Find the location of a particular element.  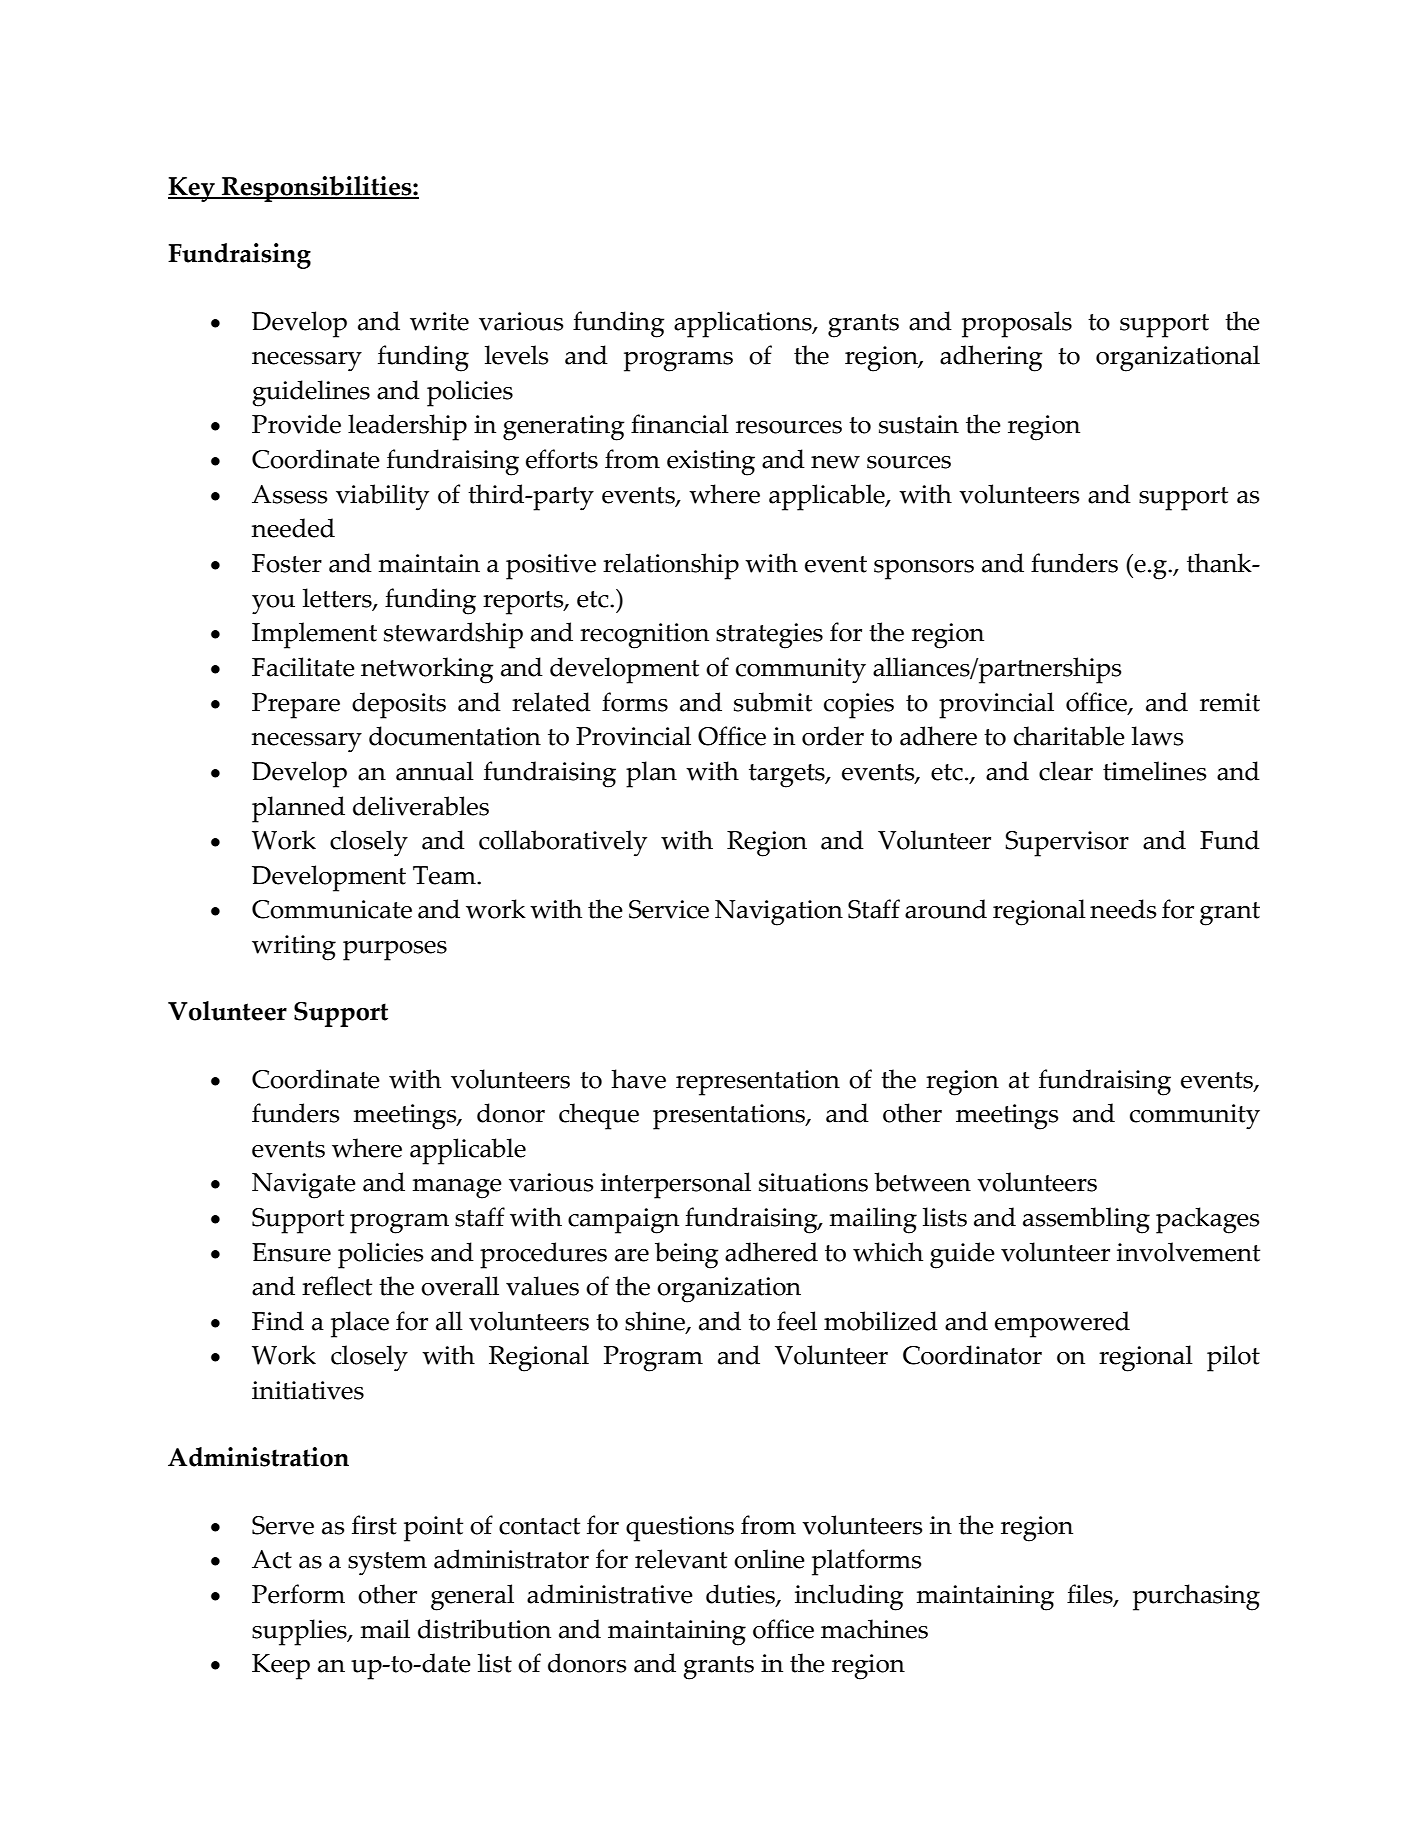

supplies is located at coordinates (300, 1632).
